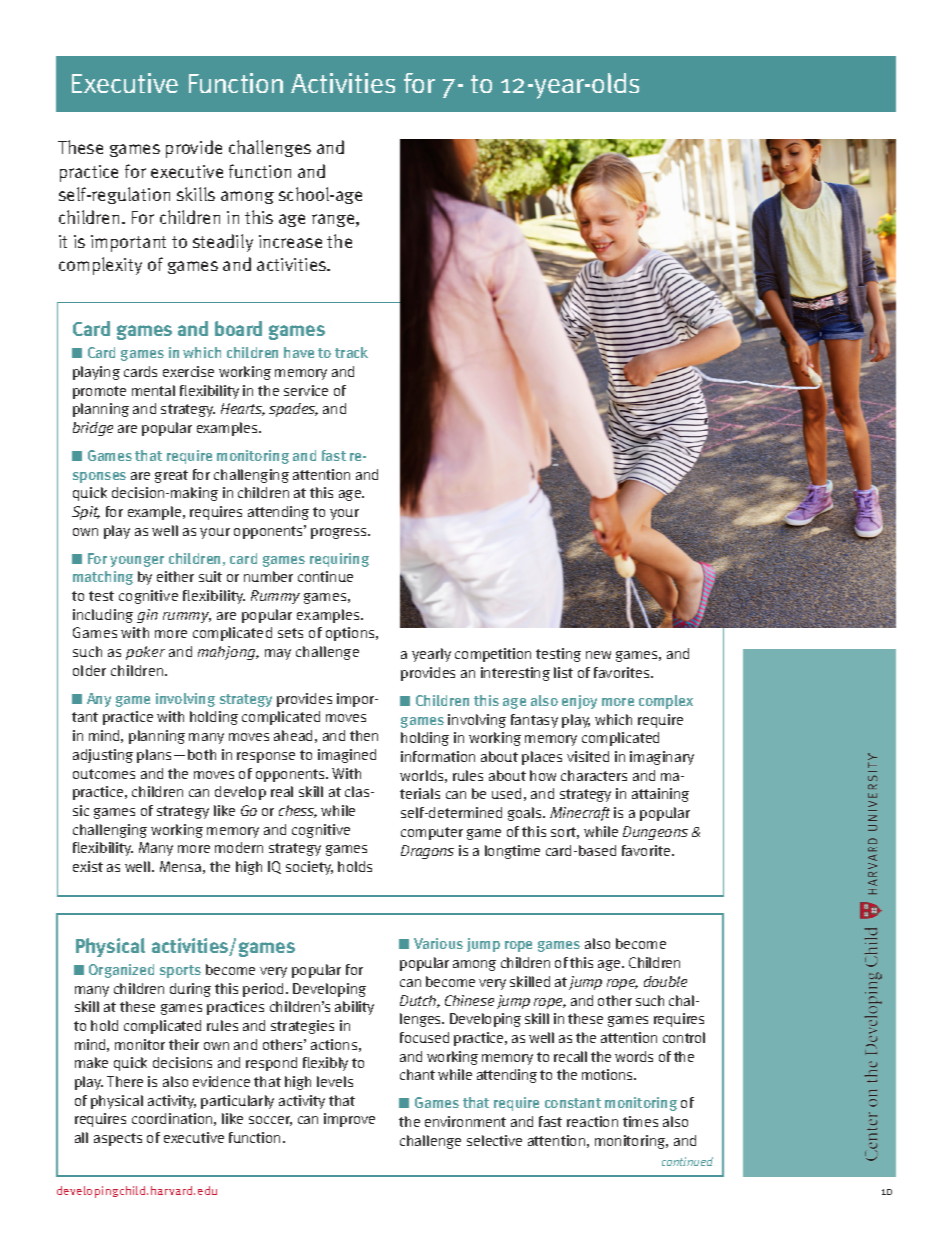 The width and height of the screenshot is (952, 1233). Describe the element at coordinates (290, 241) in the screenshot. I see `increase` at that location.
